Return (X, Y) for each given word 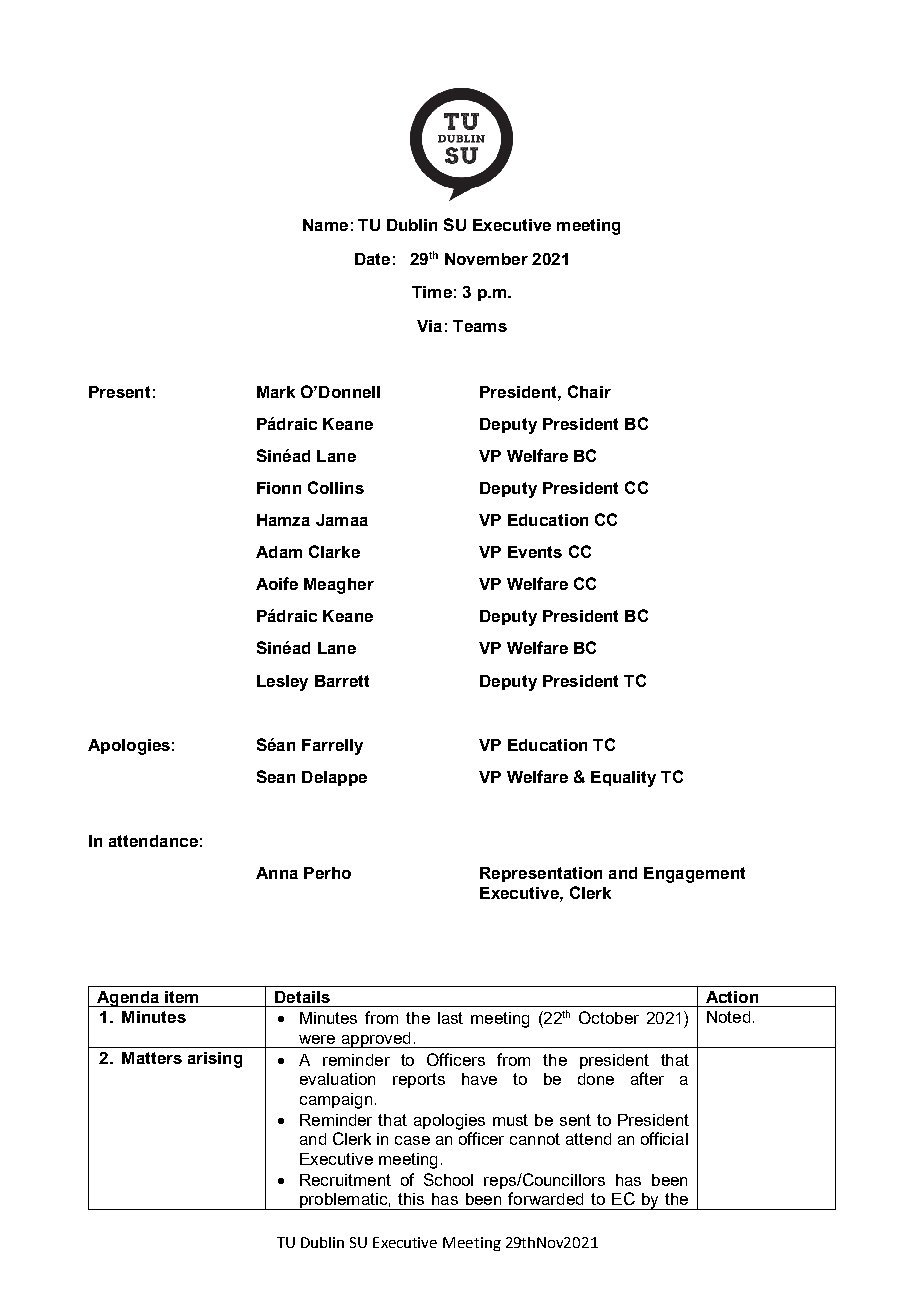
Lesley (282, 683)
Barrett (342, 681)
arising (215, 1060)
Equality (623, 779)
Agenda (128, 999)
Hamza (283, 520)
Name (325, 225)
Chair (589, 391)
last (450, 1018)
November (486, 259)
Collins (336, 487)
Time (432, 292)
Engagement (694, 875)
